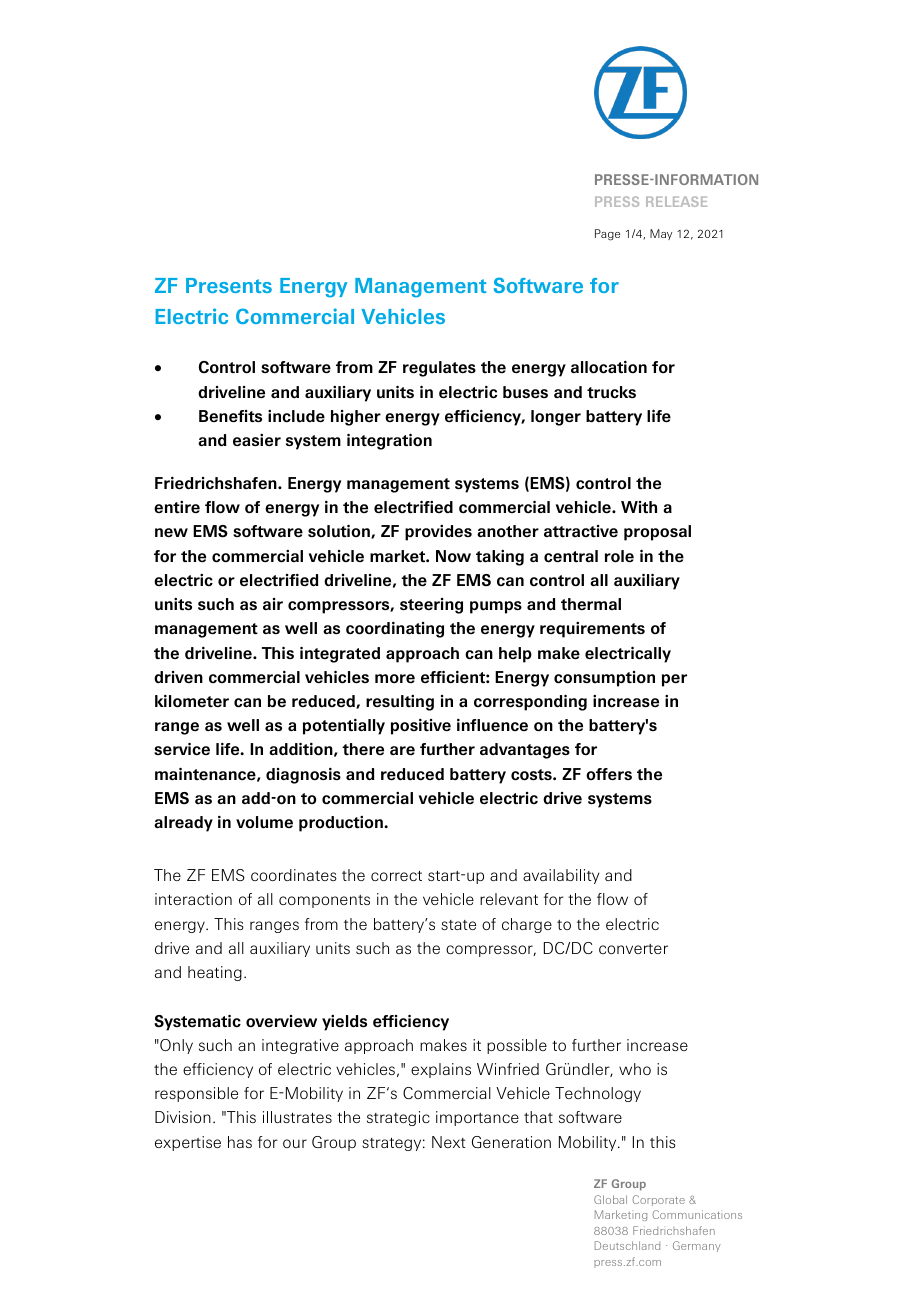 The image size is (924, 1308). Describe the element at coordinates (639, 507) in the screenshot. I see `With` at that location.
